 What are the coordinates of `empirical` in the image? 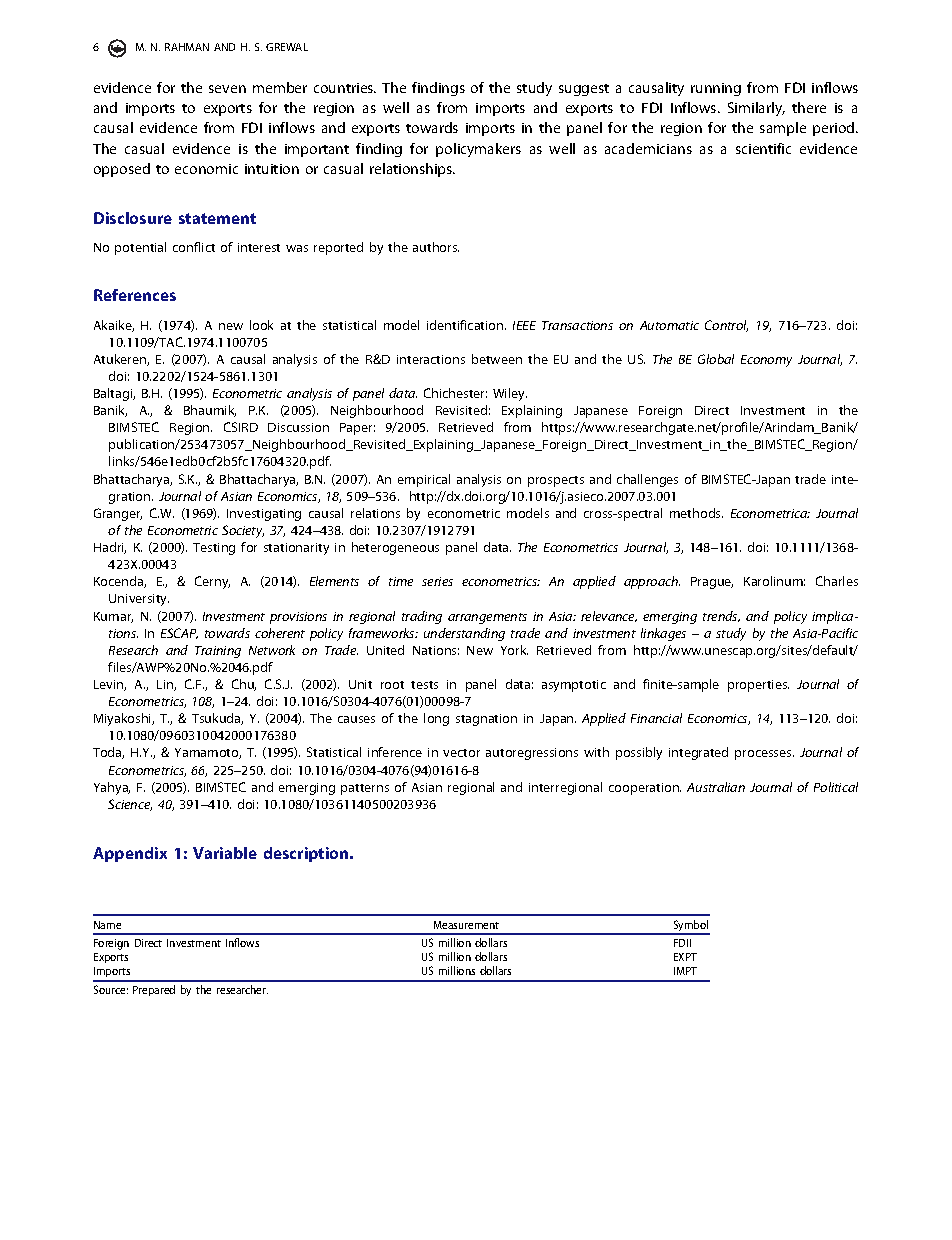 It's located at (424, 480).
